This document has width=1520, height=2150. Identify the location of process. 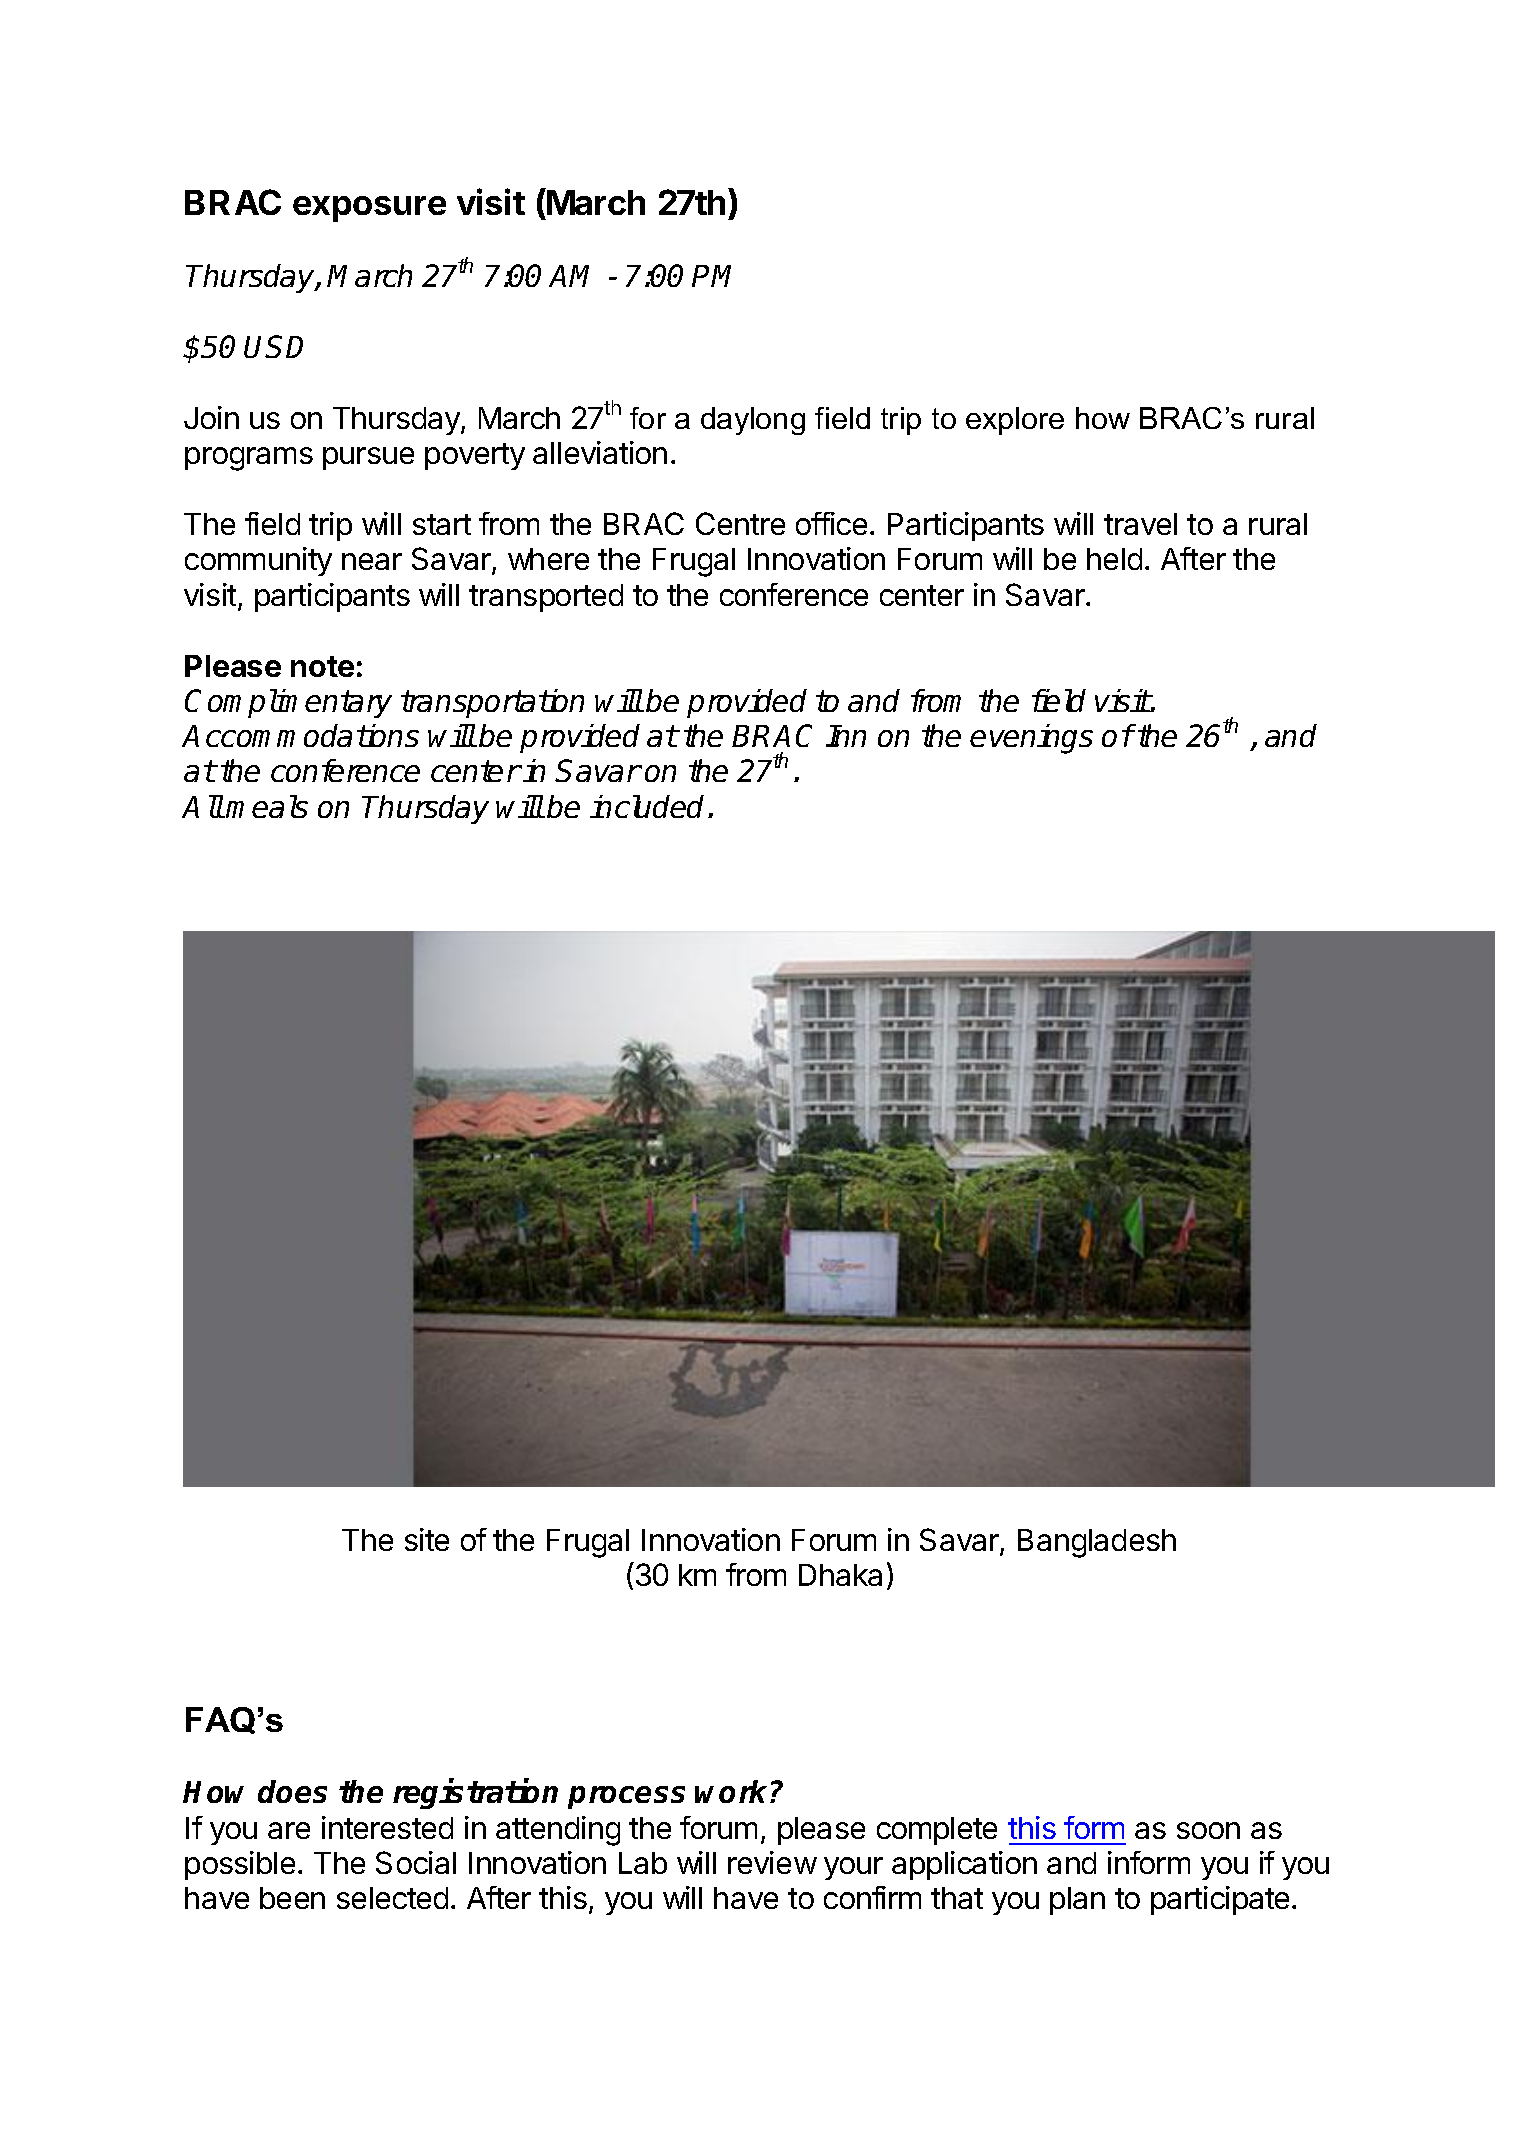
(626, 1797).
